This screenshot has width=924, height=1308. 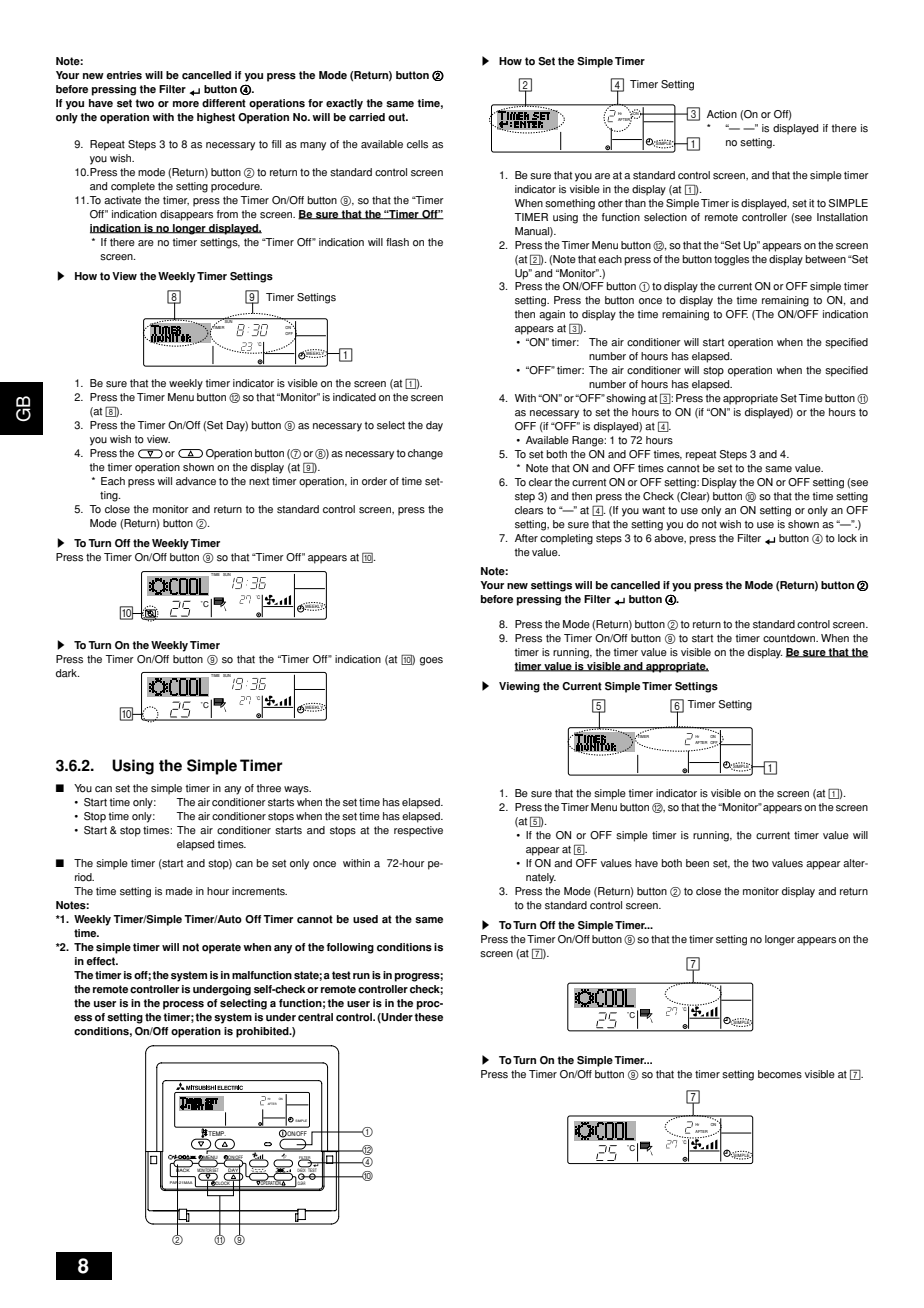 I want to click on these, so click(x=428, y=1017).
